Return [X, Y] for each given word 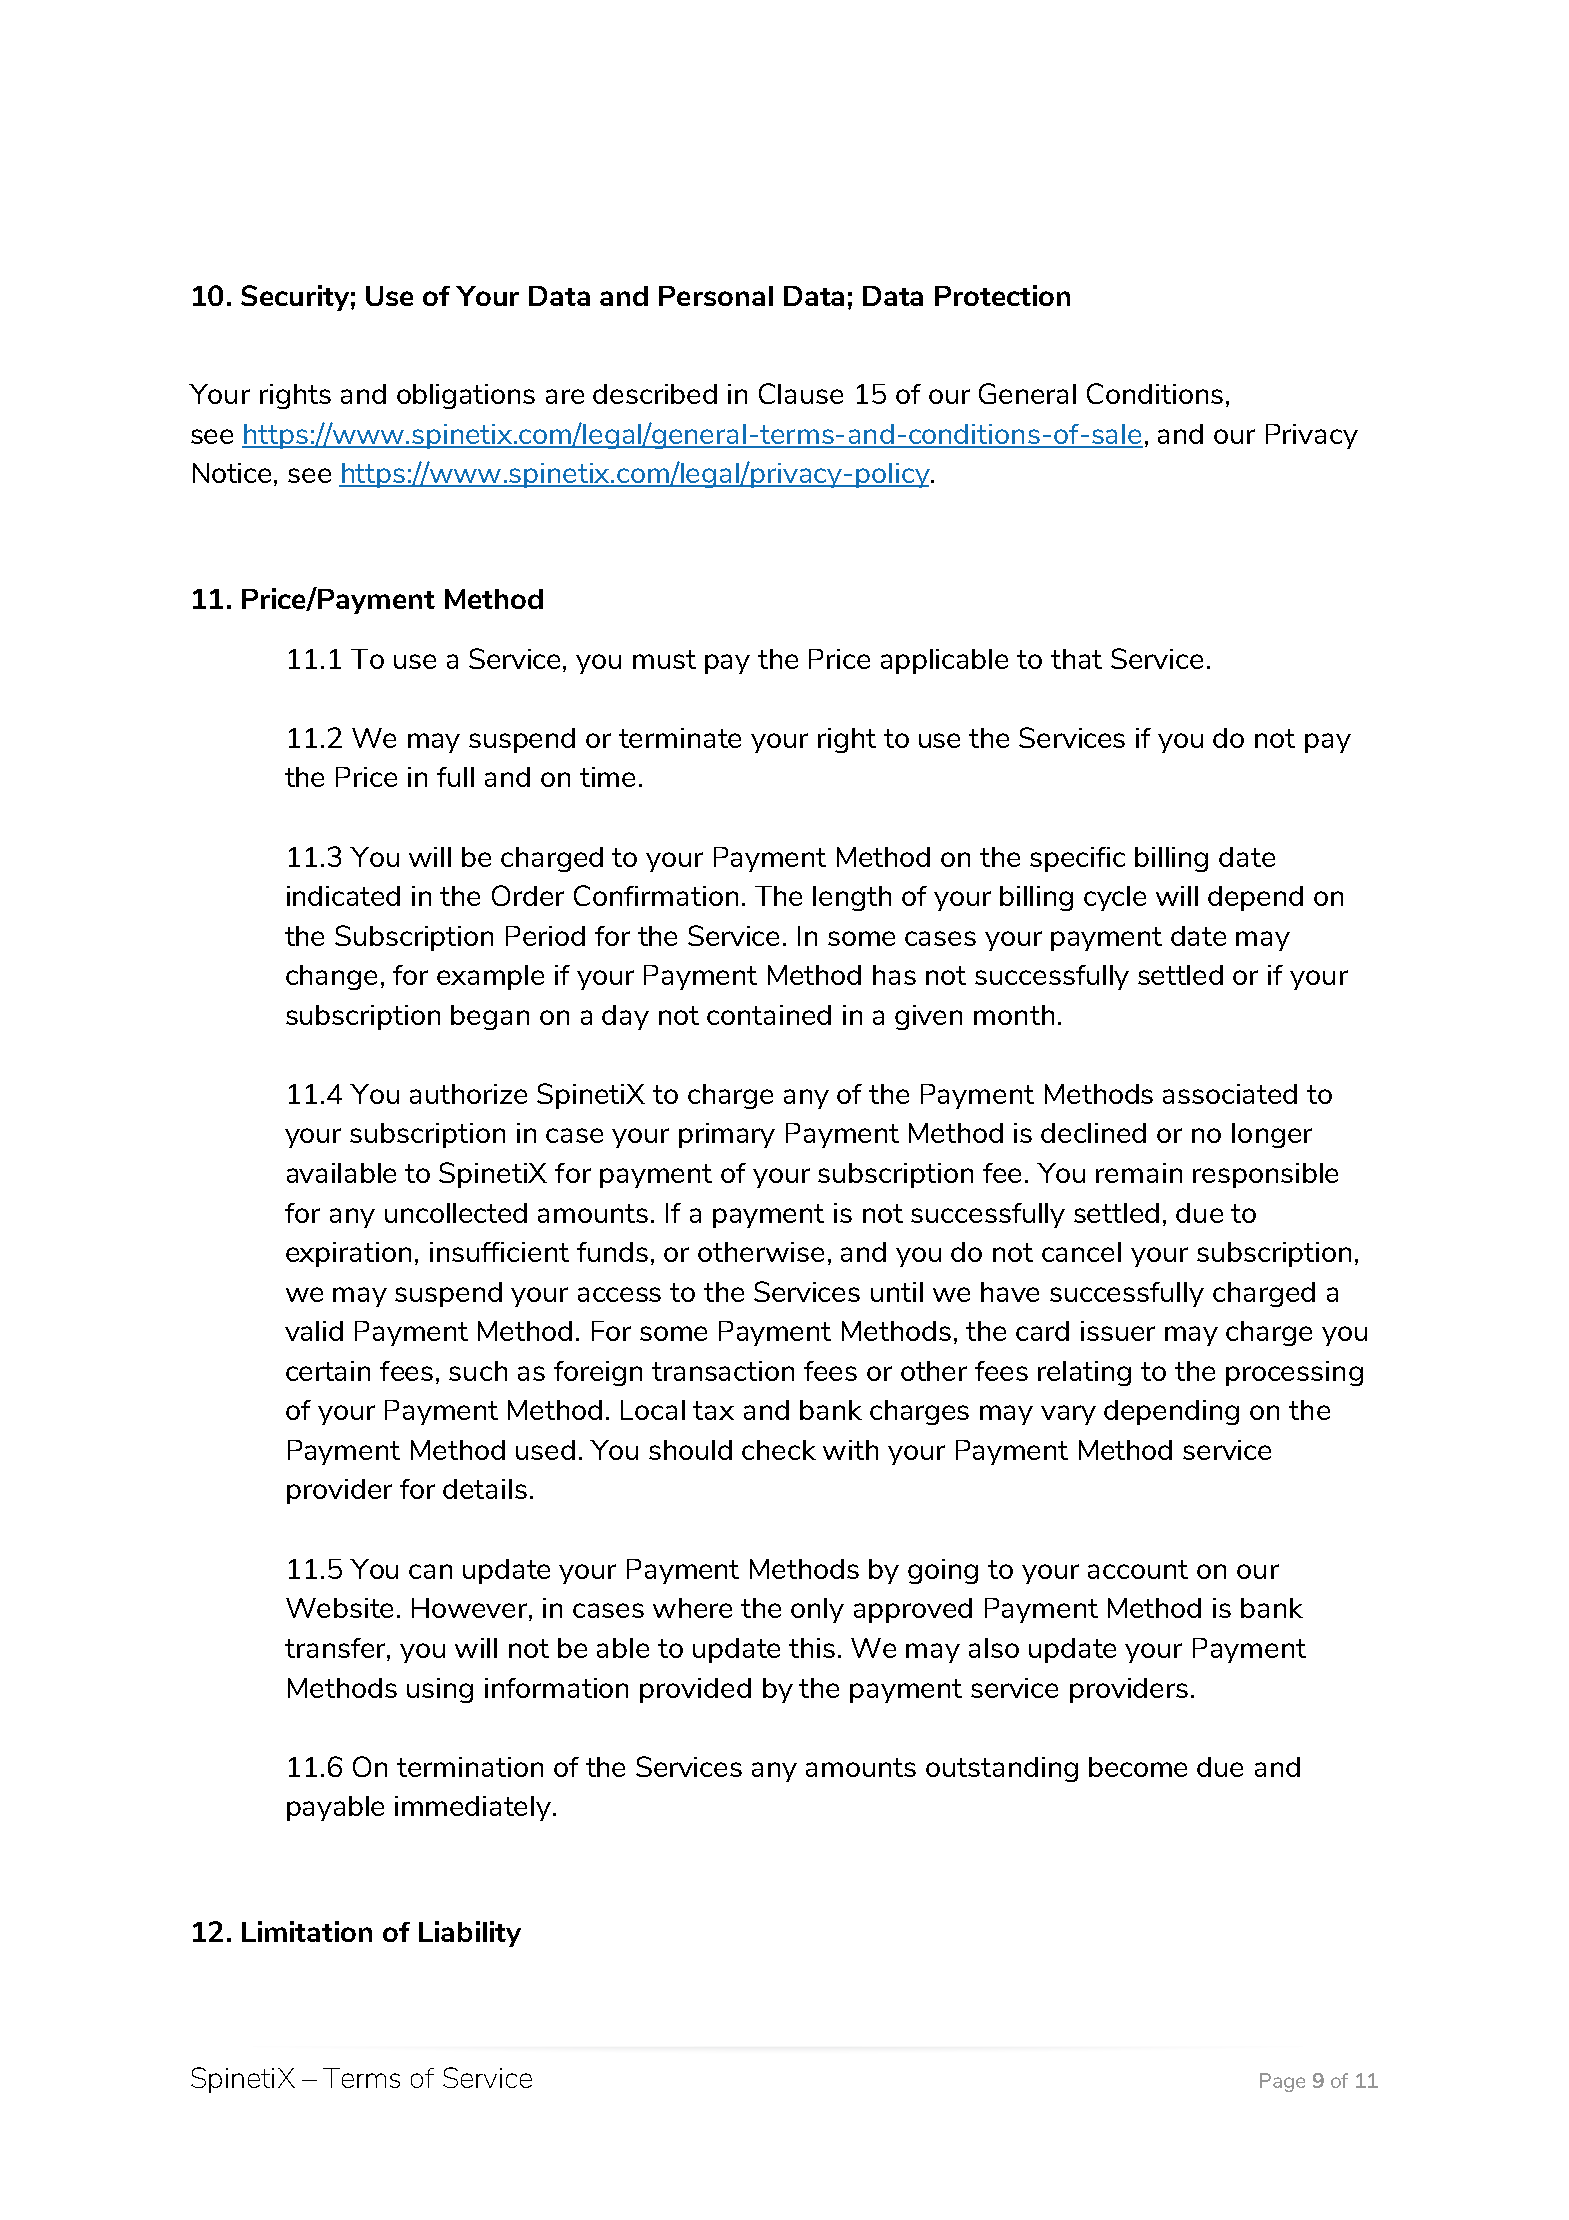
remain [1139, 1173]
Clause [801, 393]
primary [727, 1135]
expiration [348, 1254]
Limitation [307, 1931]
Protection [1002, 295]
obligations [466, 396]
